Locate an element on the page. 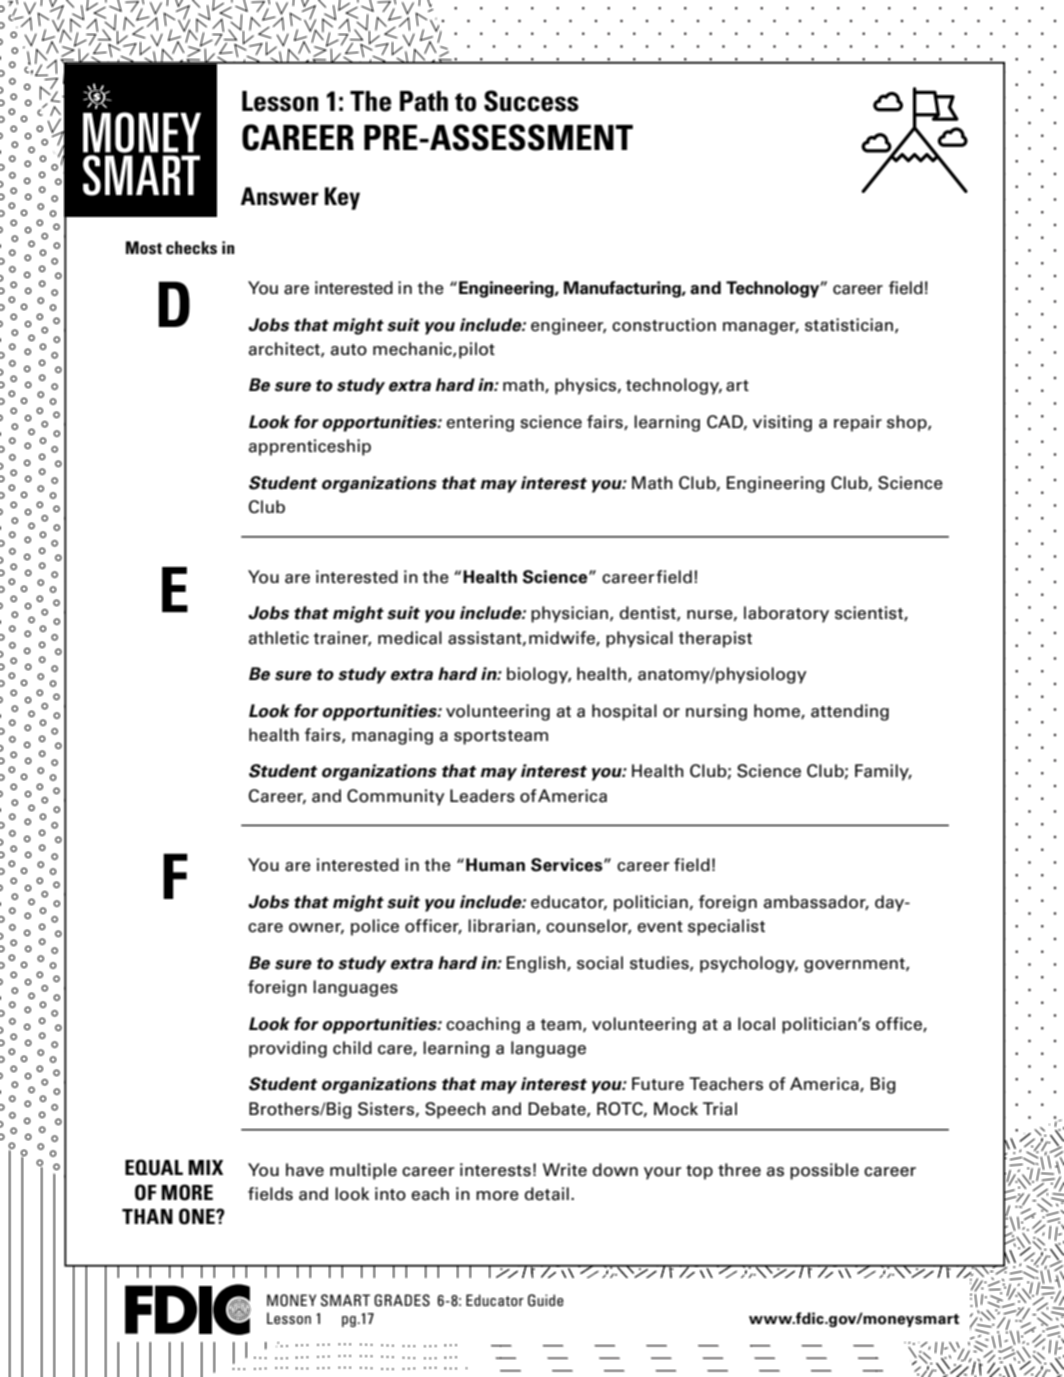  specialist is located at coordinates (726, 927).
